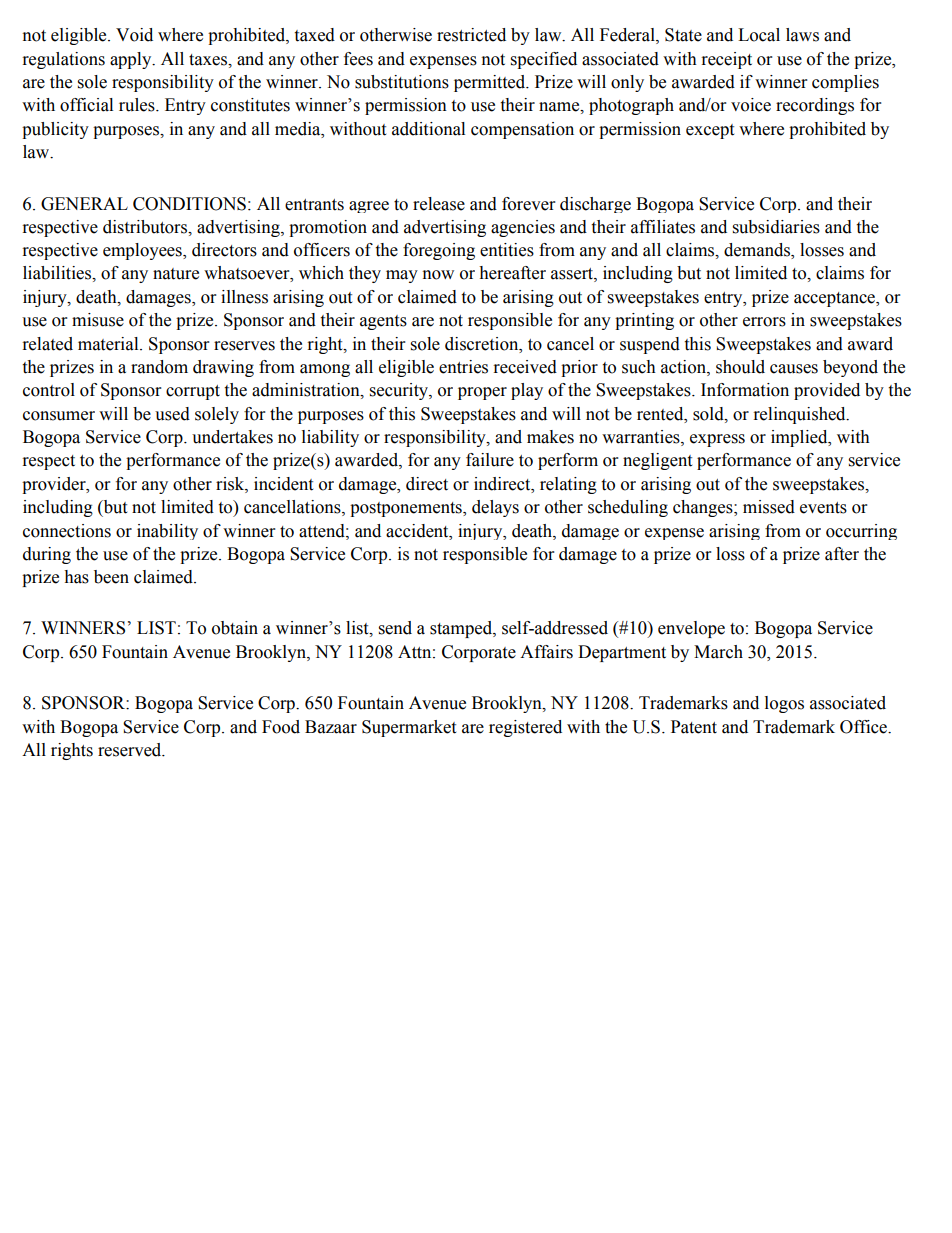  I want to click on missed, so click(769, 507).
